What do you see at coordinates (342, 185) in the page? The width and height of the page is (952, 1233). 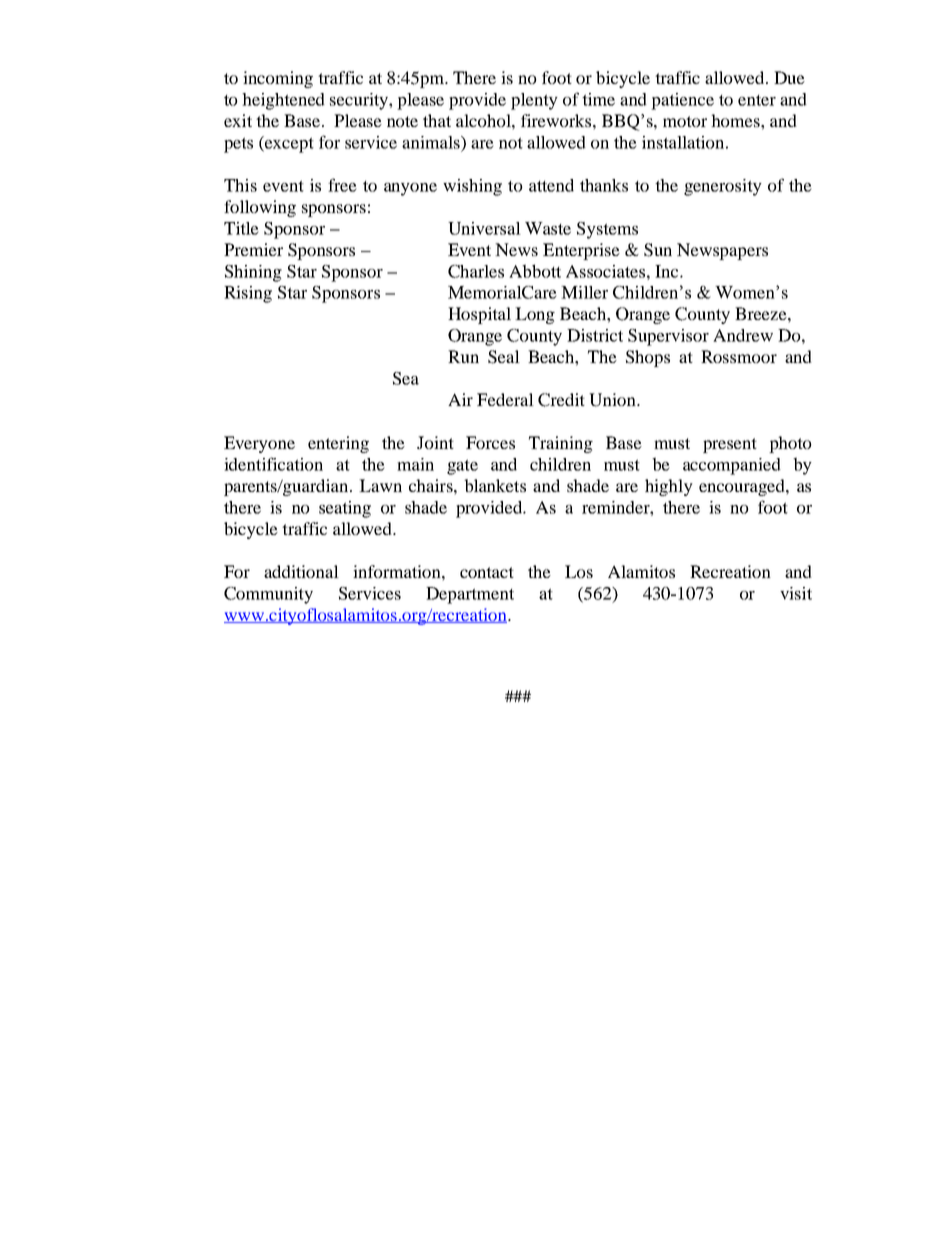 I see `free` at bounding box center [342, 185].
